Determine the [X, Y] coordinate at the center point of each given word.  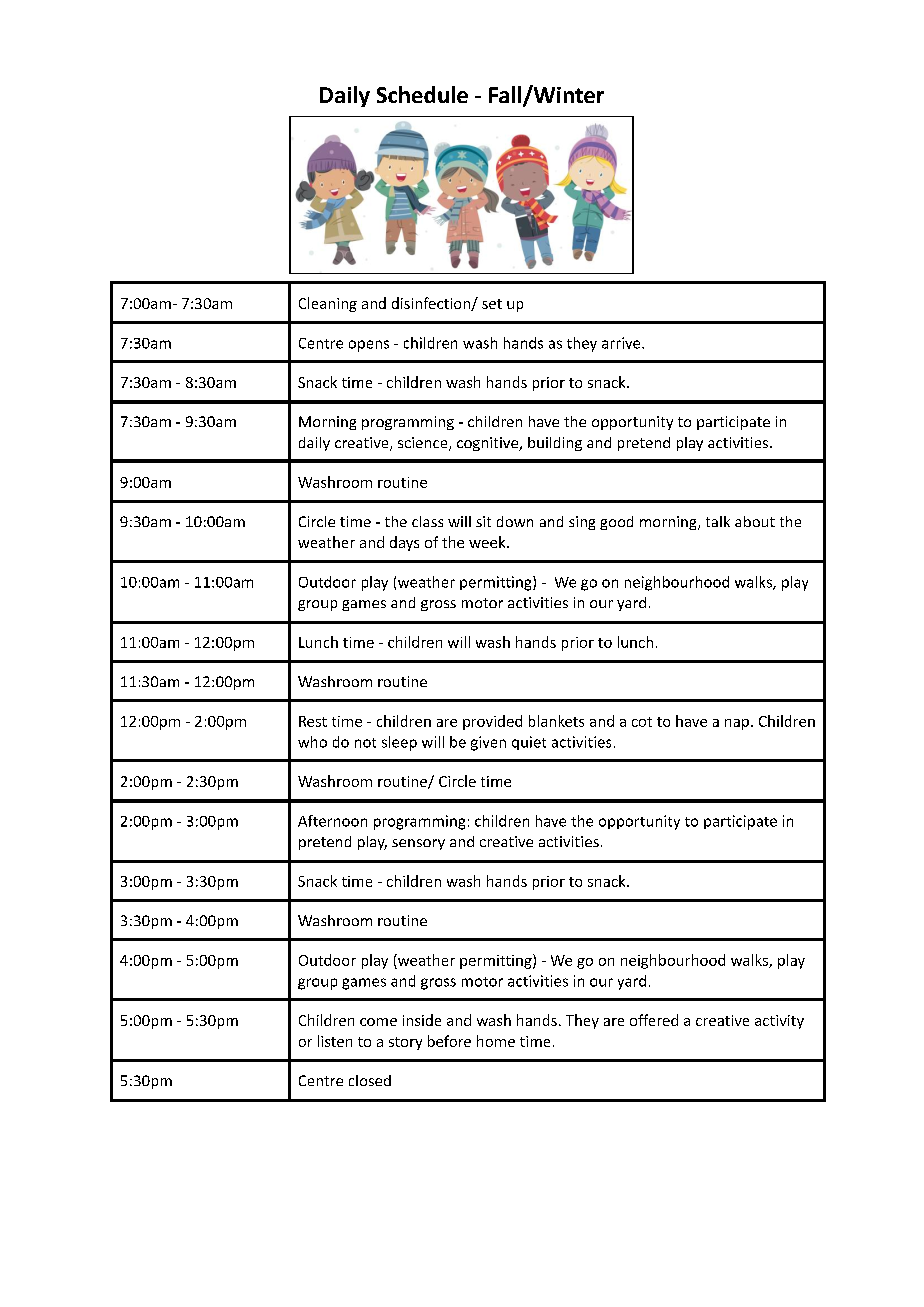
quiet [529, 743]
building [555, 444]
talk [718, 521]
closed [370, 1080]
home [496, 1041]
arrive [622, 343]
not [365, 743]
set [492, 304]
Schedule [422, 94]
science [424, 444]
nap [737, 724]
